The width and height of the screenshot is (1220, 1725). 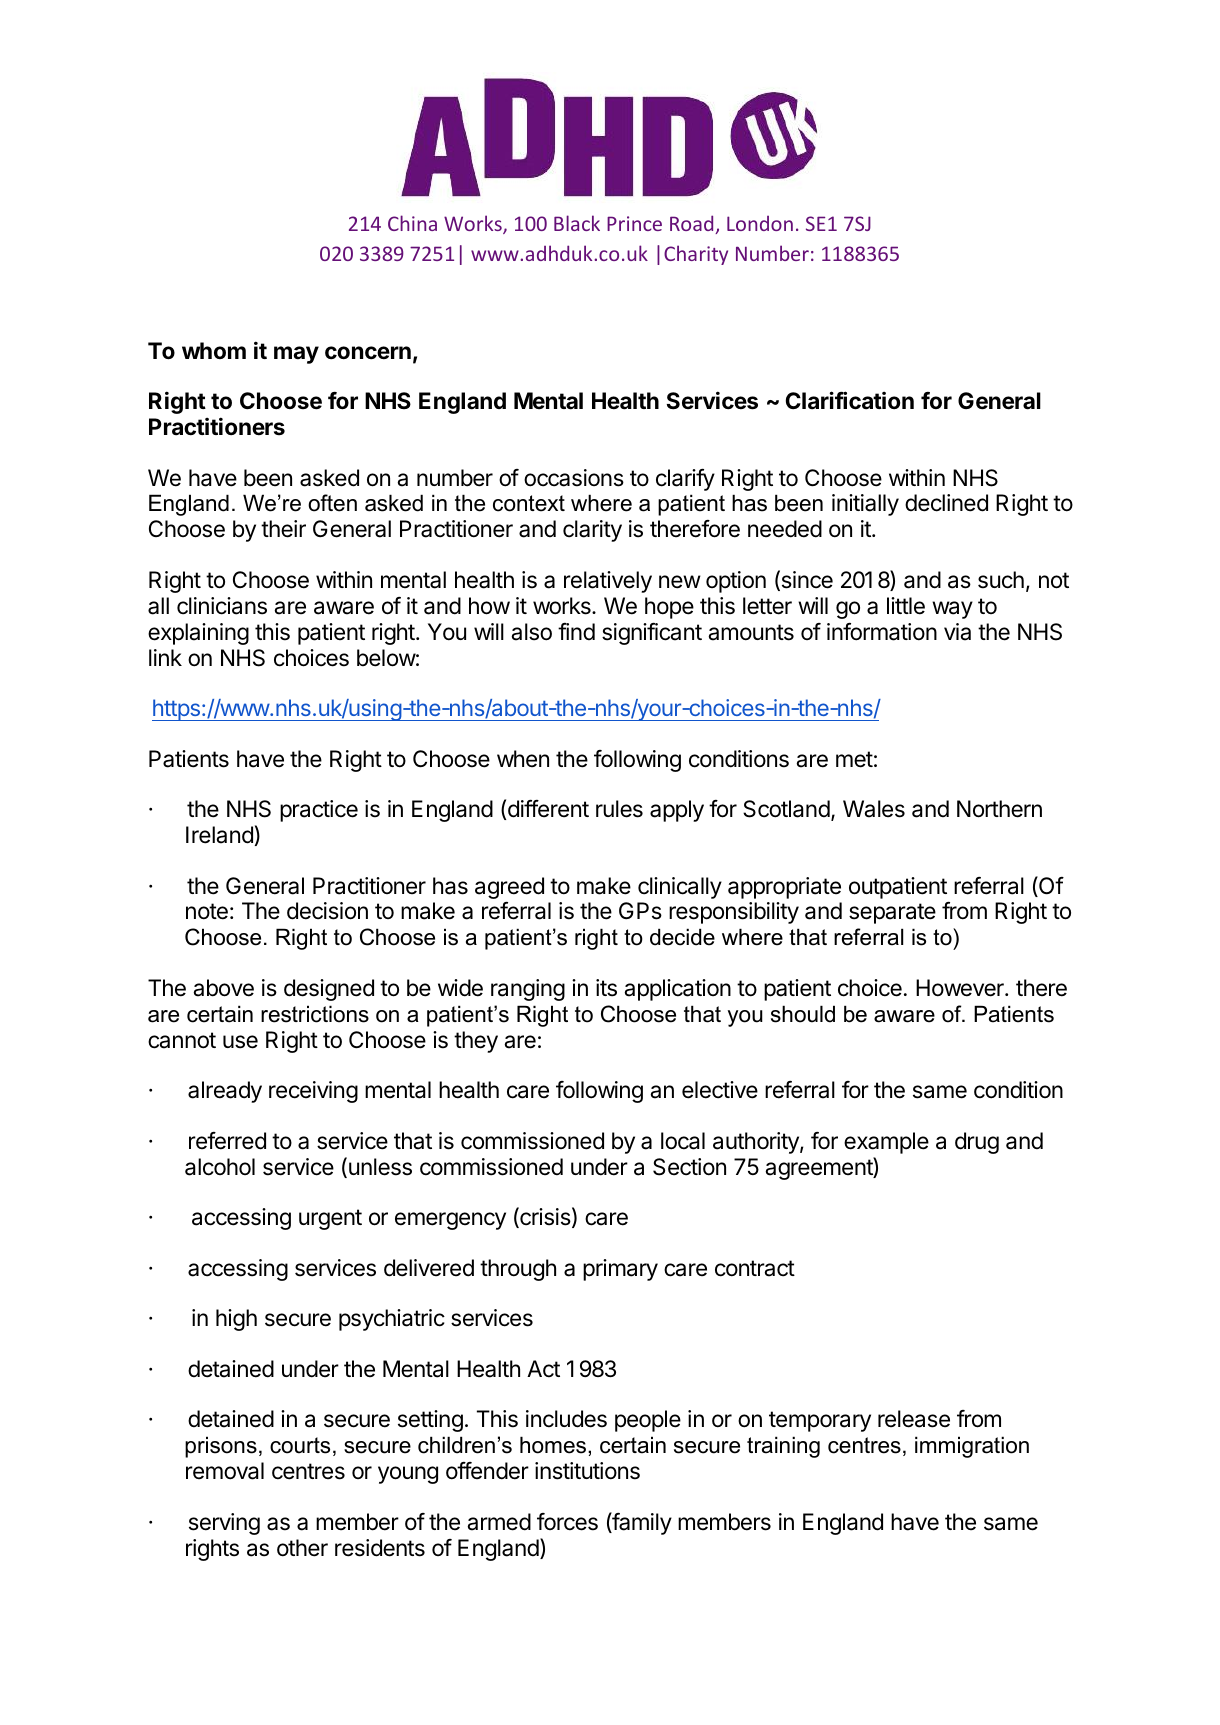 I want to click on alcohol, so click(x=220, y=1167).
